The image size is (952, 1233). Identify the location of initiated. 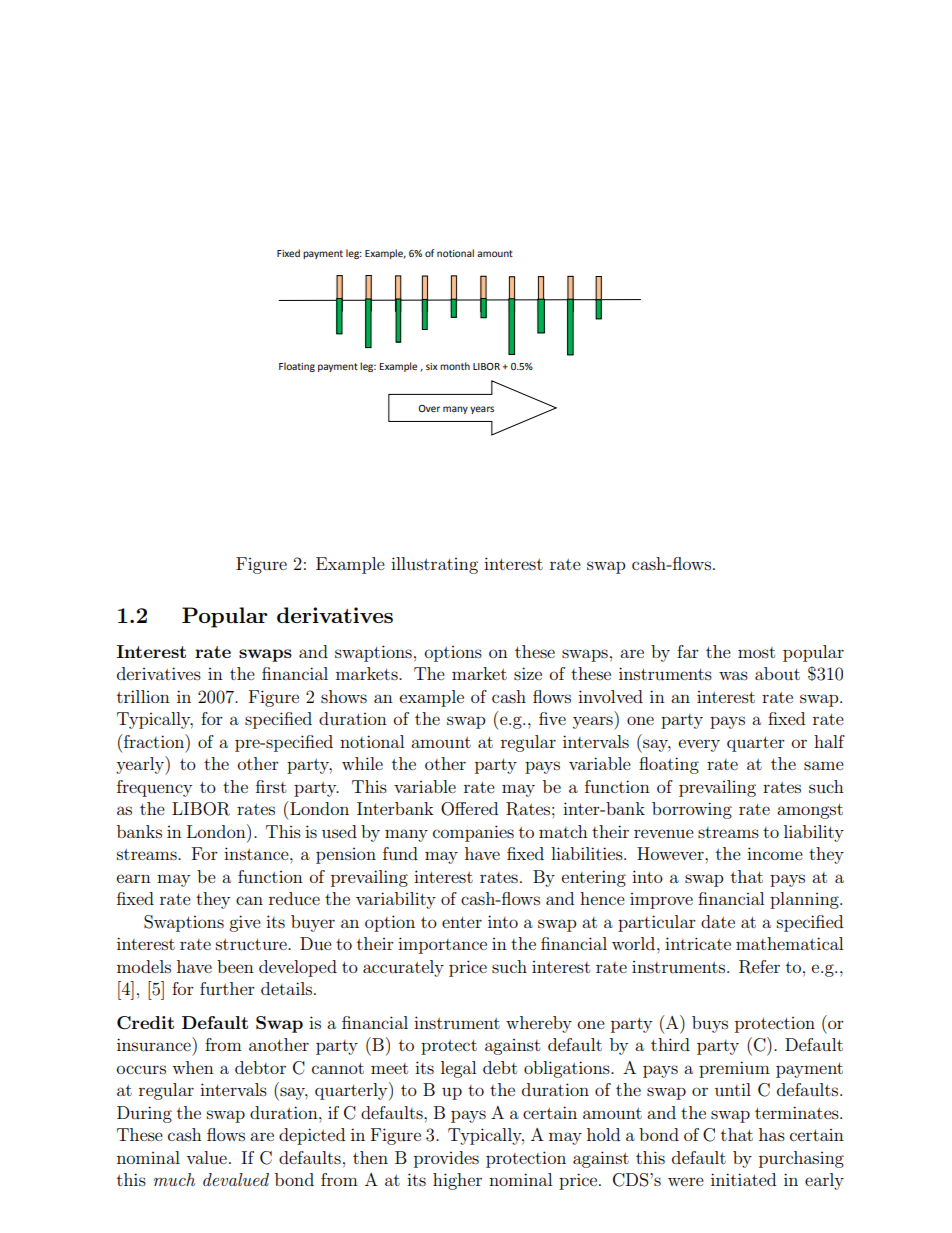
(743, 1179).
